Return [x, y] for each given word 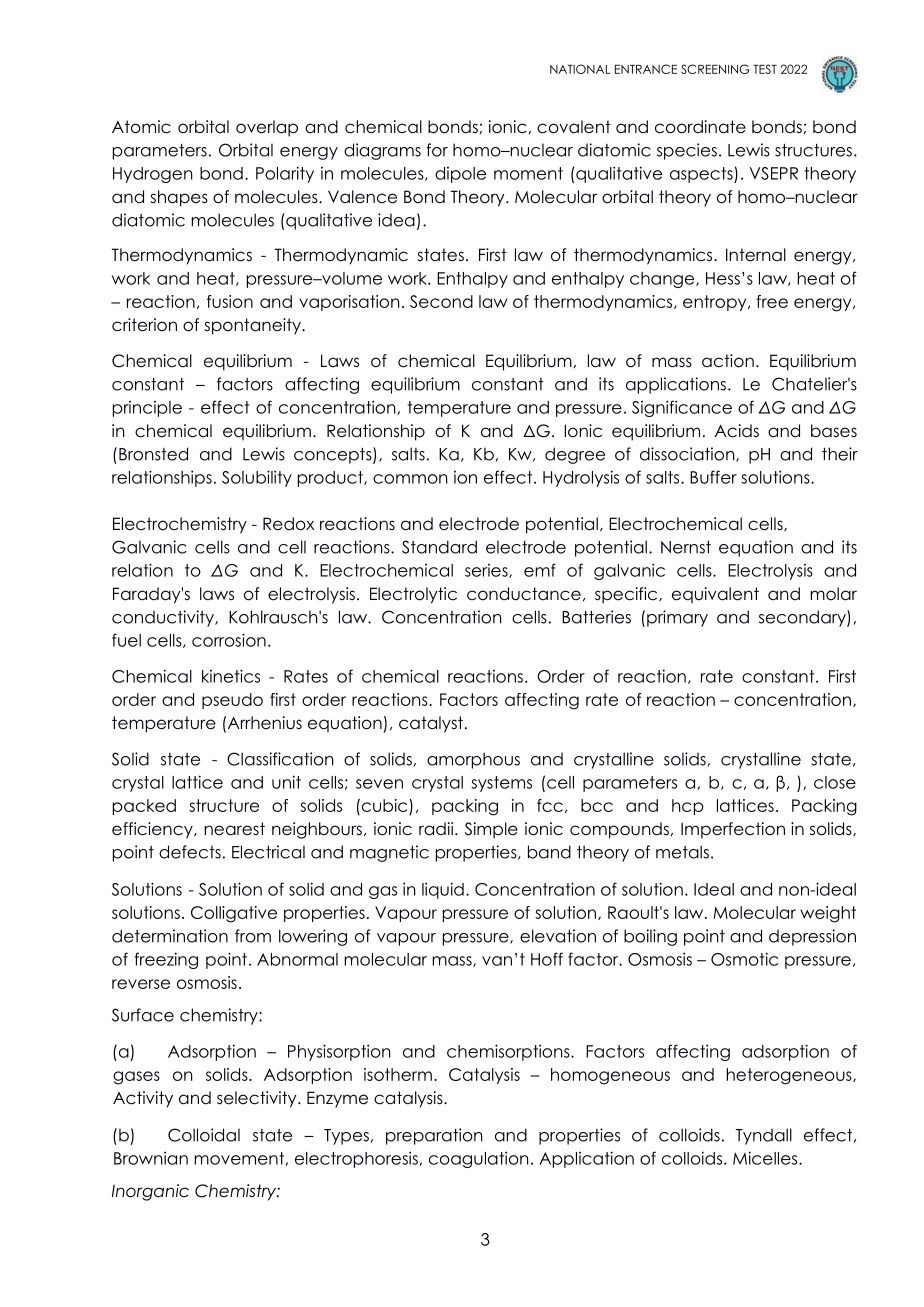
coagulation [479, 1159]
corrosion [229, 640]
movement [240, 1159]
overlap [267, 128]
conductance [524, 594]
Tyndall [763, 1136]
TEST [765, 69]
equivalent [715, 595]
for [437, 150]
